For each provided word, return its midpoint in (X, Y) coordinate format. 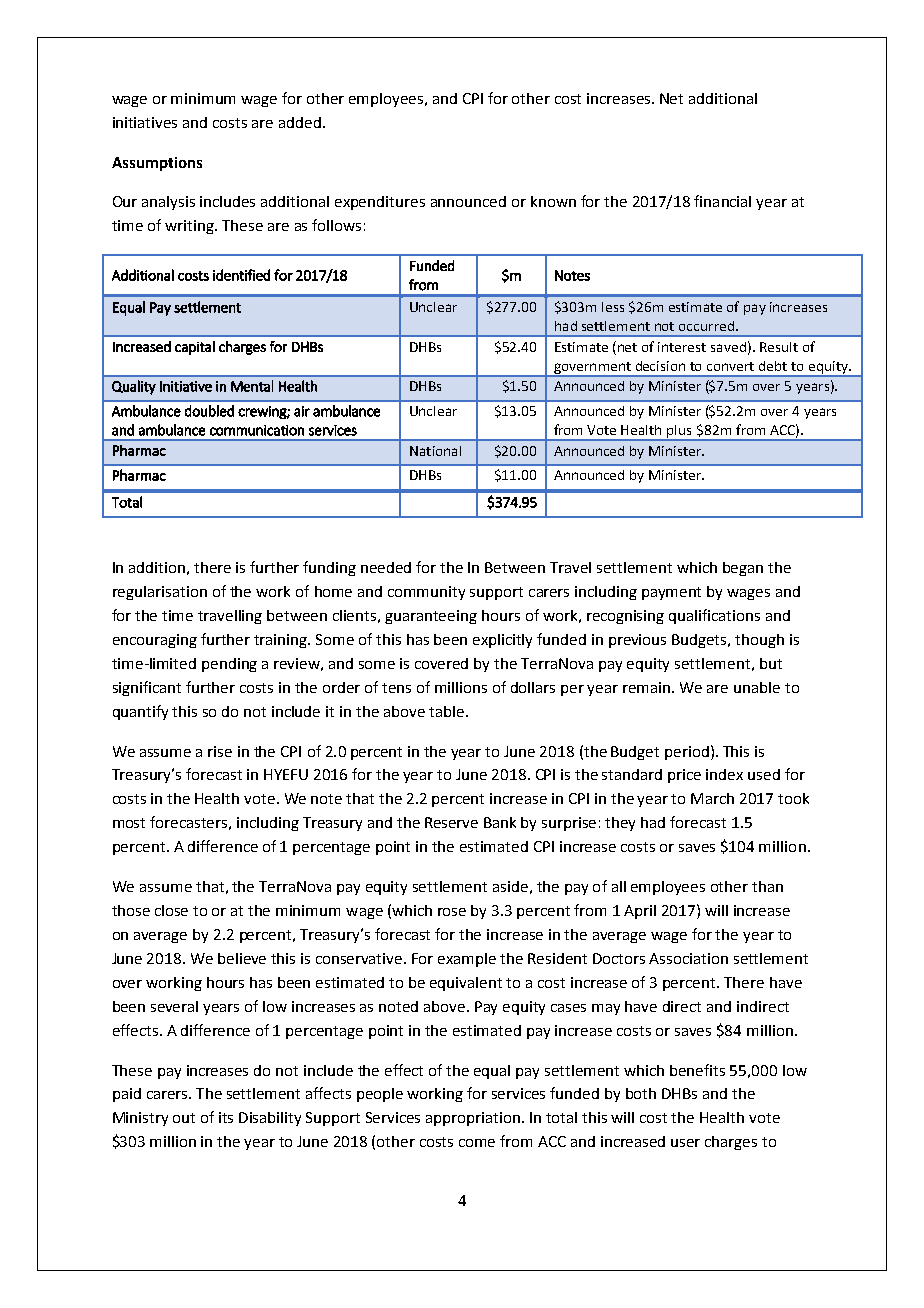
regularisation (160, 593)
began (743, 569)
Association (688, 958)
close (171, 910)
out (184, 1118)
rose (452, 912)
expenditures (380, 203)
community (426, 593)
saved (728, 347)
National (435, 451)
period (687, 753)
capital (195, 348)
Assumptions (157, 164)
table (446, 711)
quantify (140, 712)
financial (722, 201)
